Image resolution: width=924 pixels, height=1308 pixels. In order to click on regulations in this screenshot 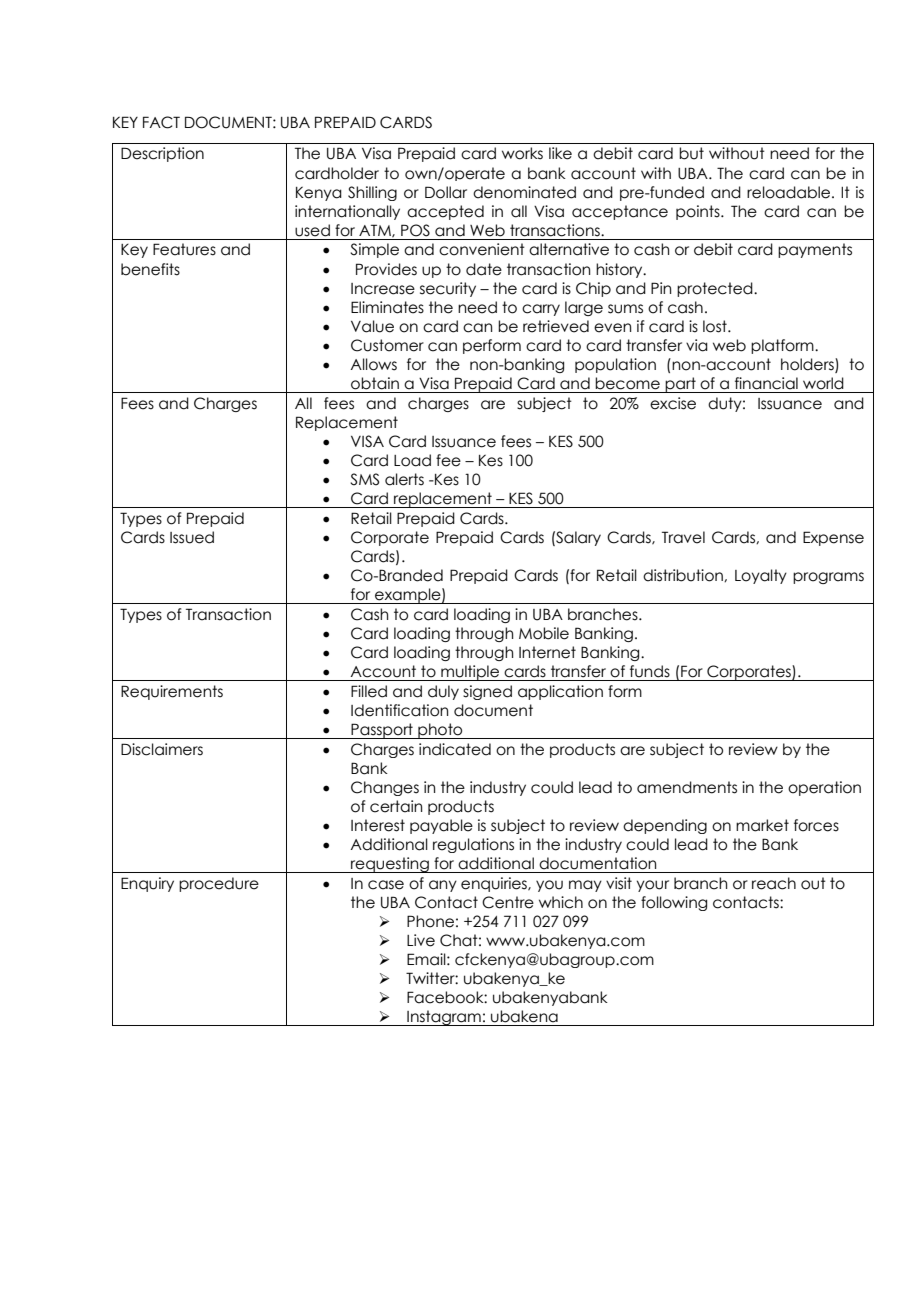, I will do `click(473, 845)`.
